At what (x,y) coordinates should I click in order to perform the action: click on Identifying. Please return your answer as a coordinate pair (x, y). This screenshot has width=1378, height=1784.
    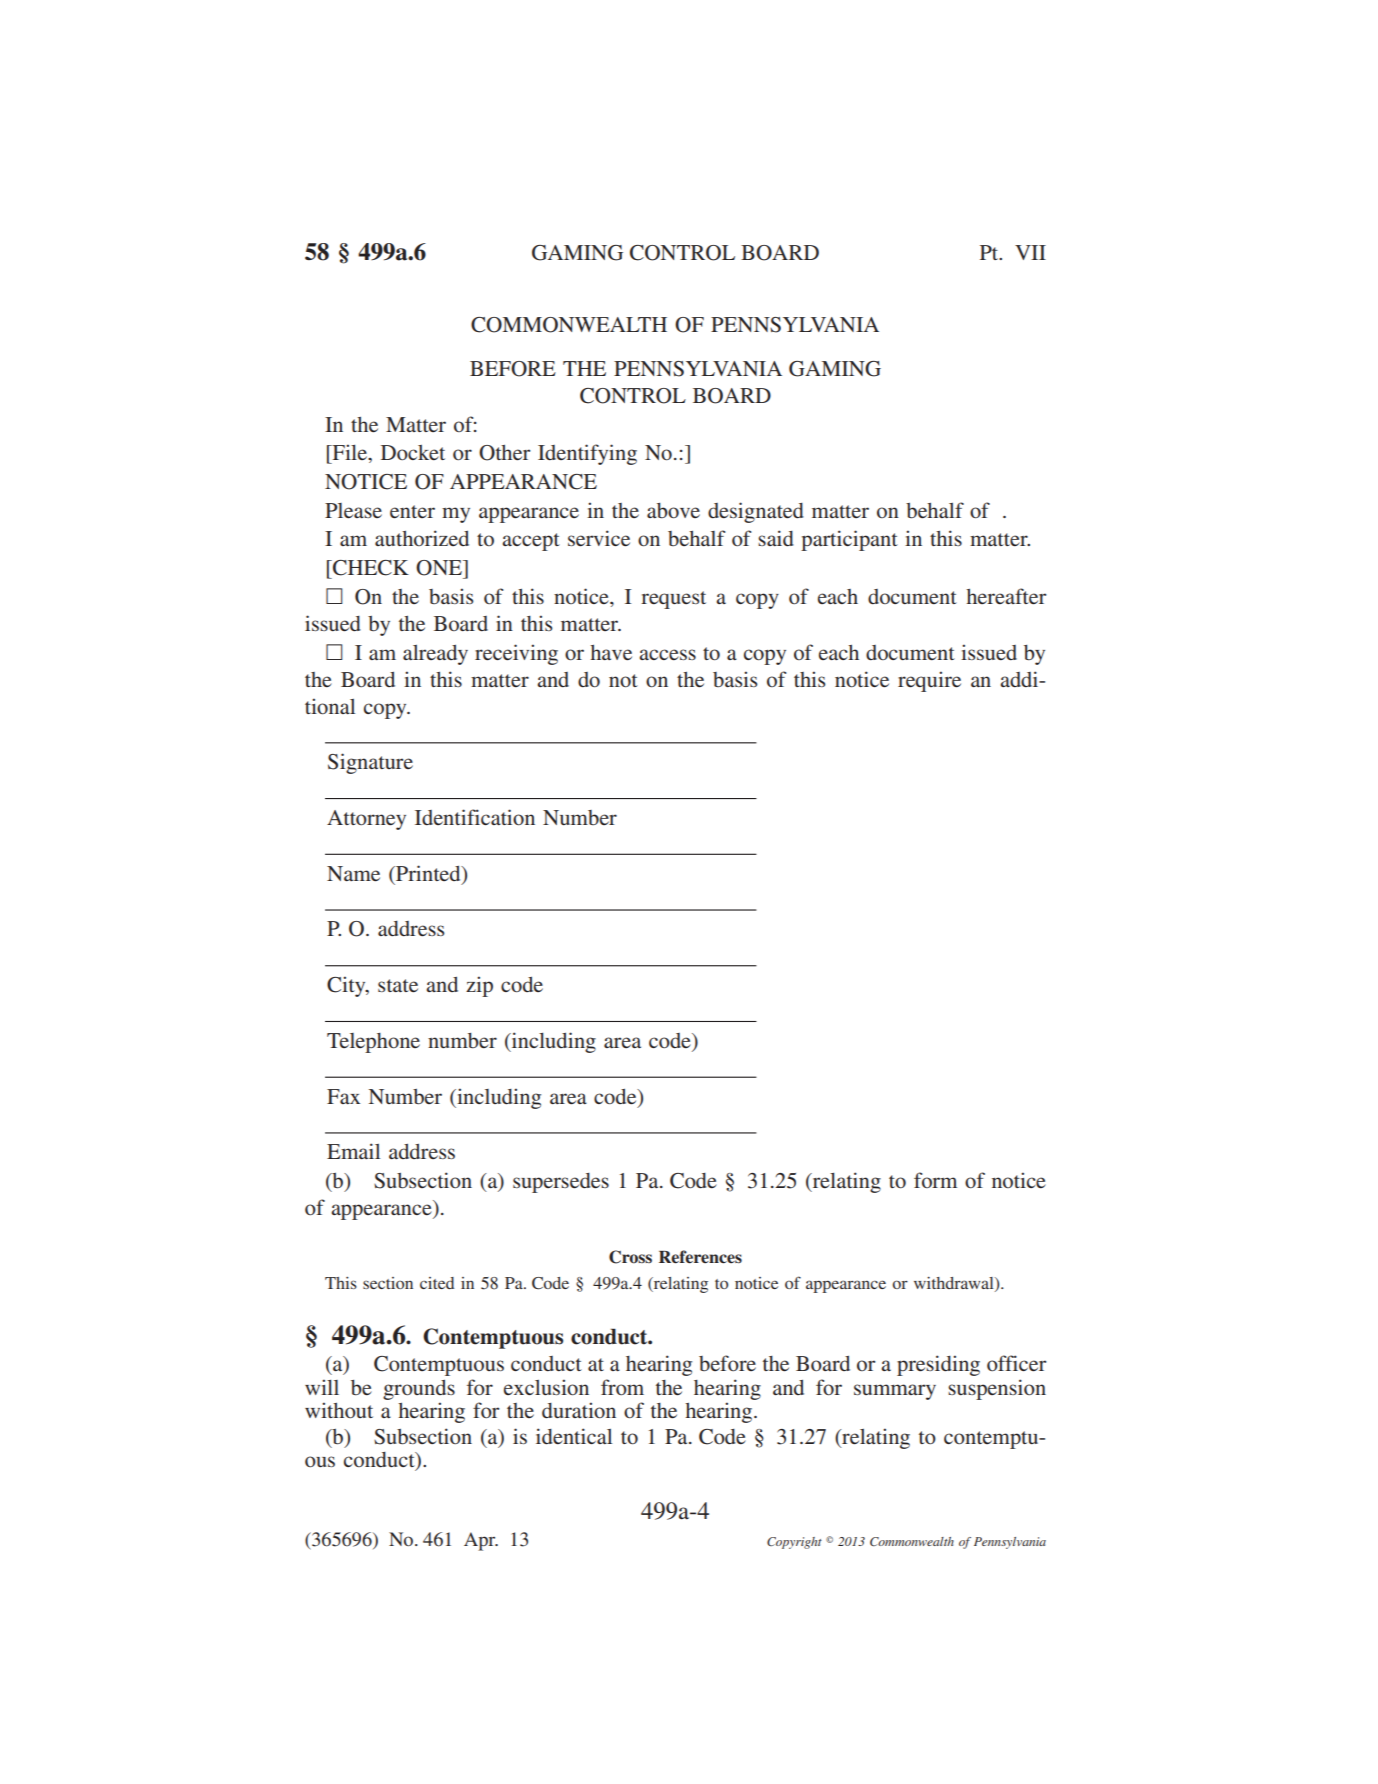
    Looking at the image, I should click on (587, 454).
